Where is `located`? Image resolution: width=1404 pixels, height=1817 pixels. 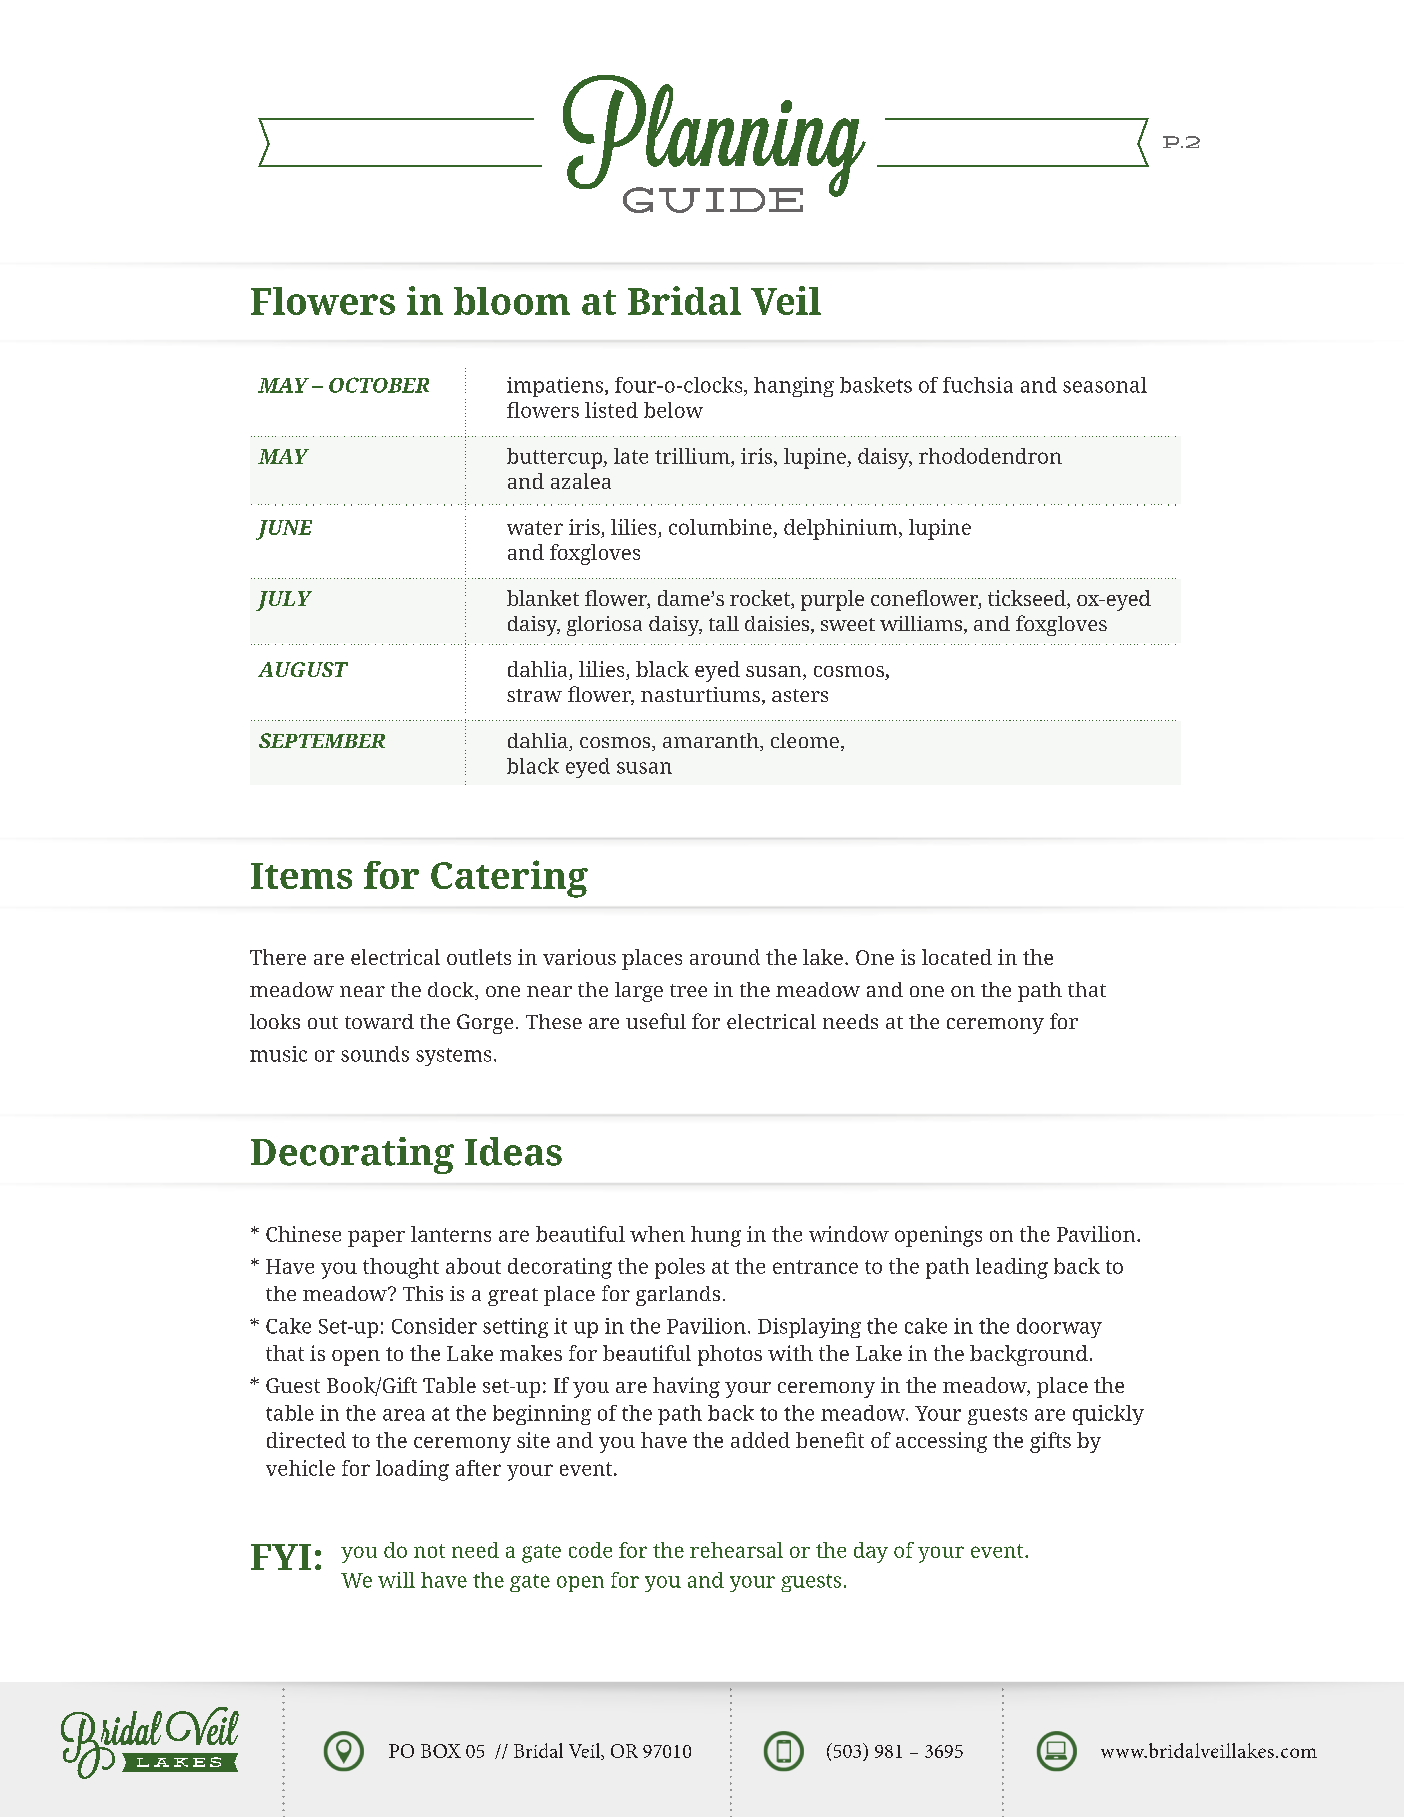 located is located at coordinates (957, 957).
